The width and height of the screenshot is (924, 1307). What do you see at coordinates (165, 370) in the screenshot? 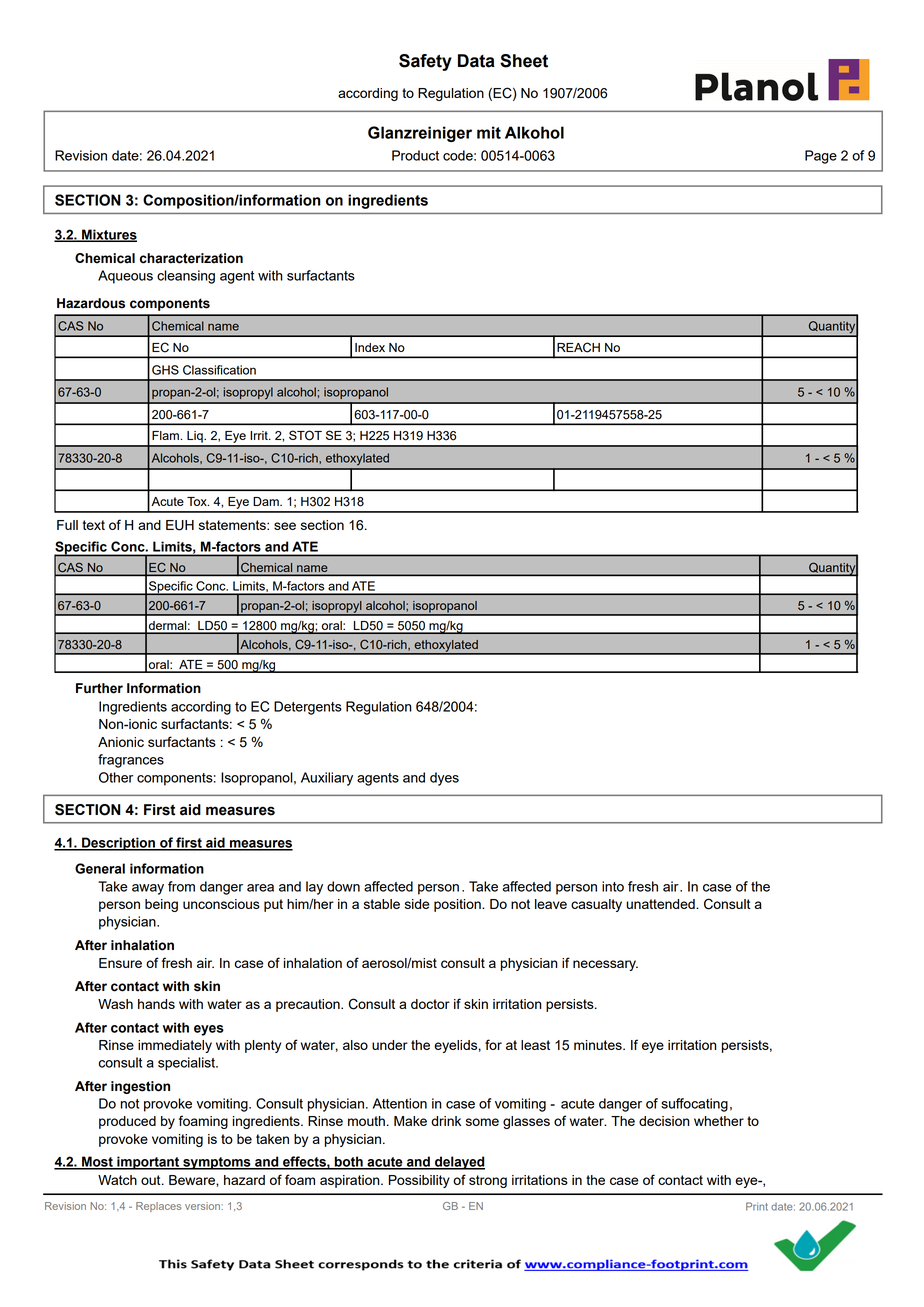
I see `GHS` at bounding box center [165, 370].
